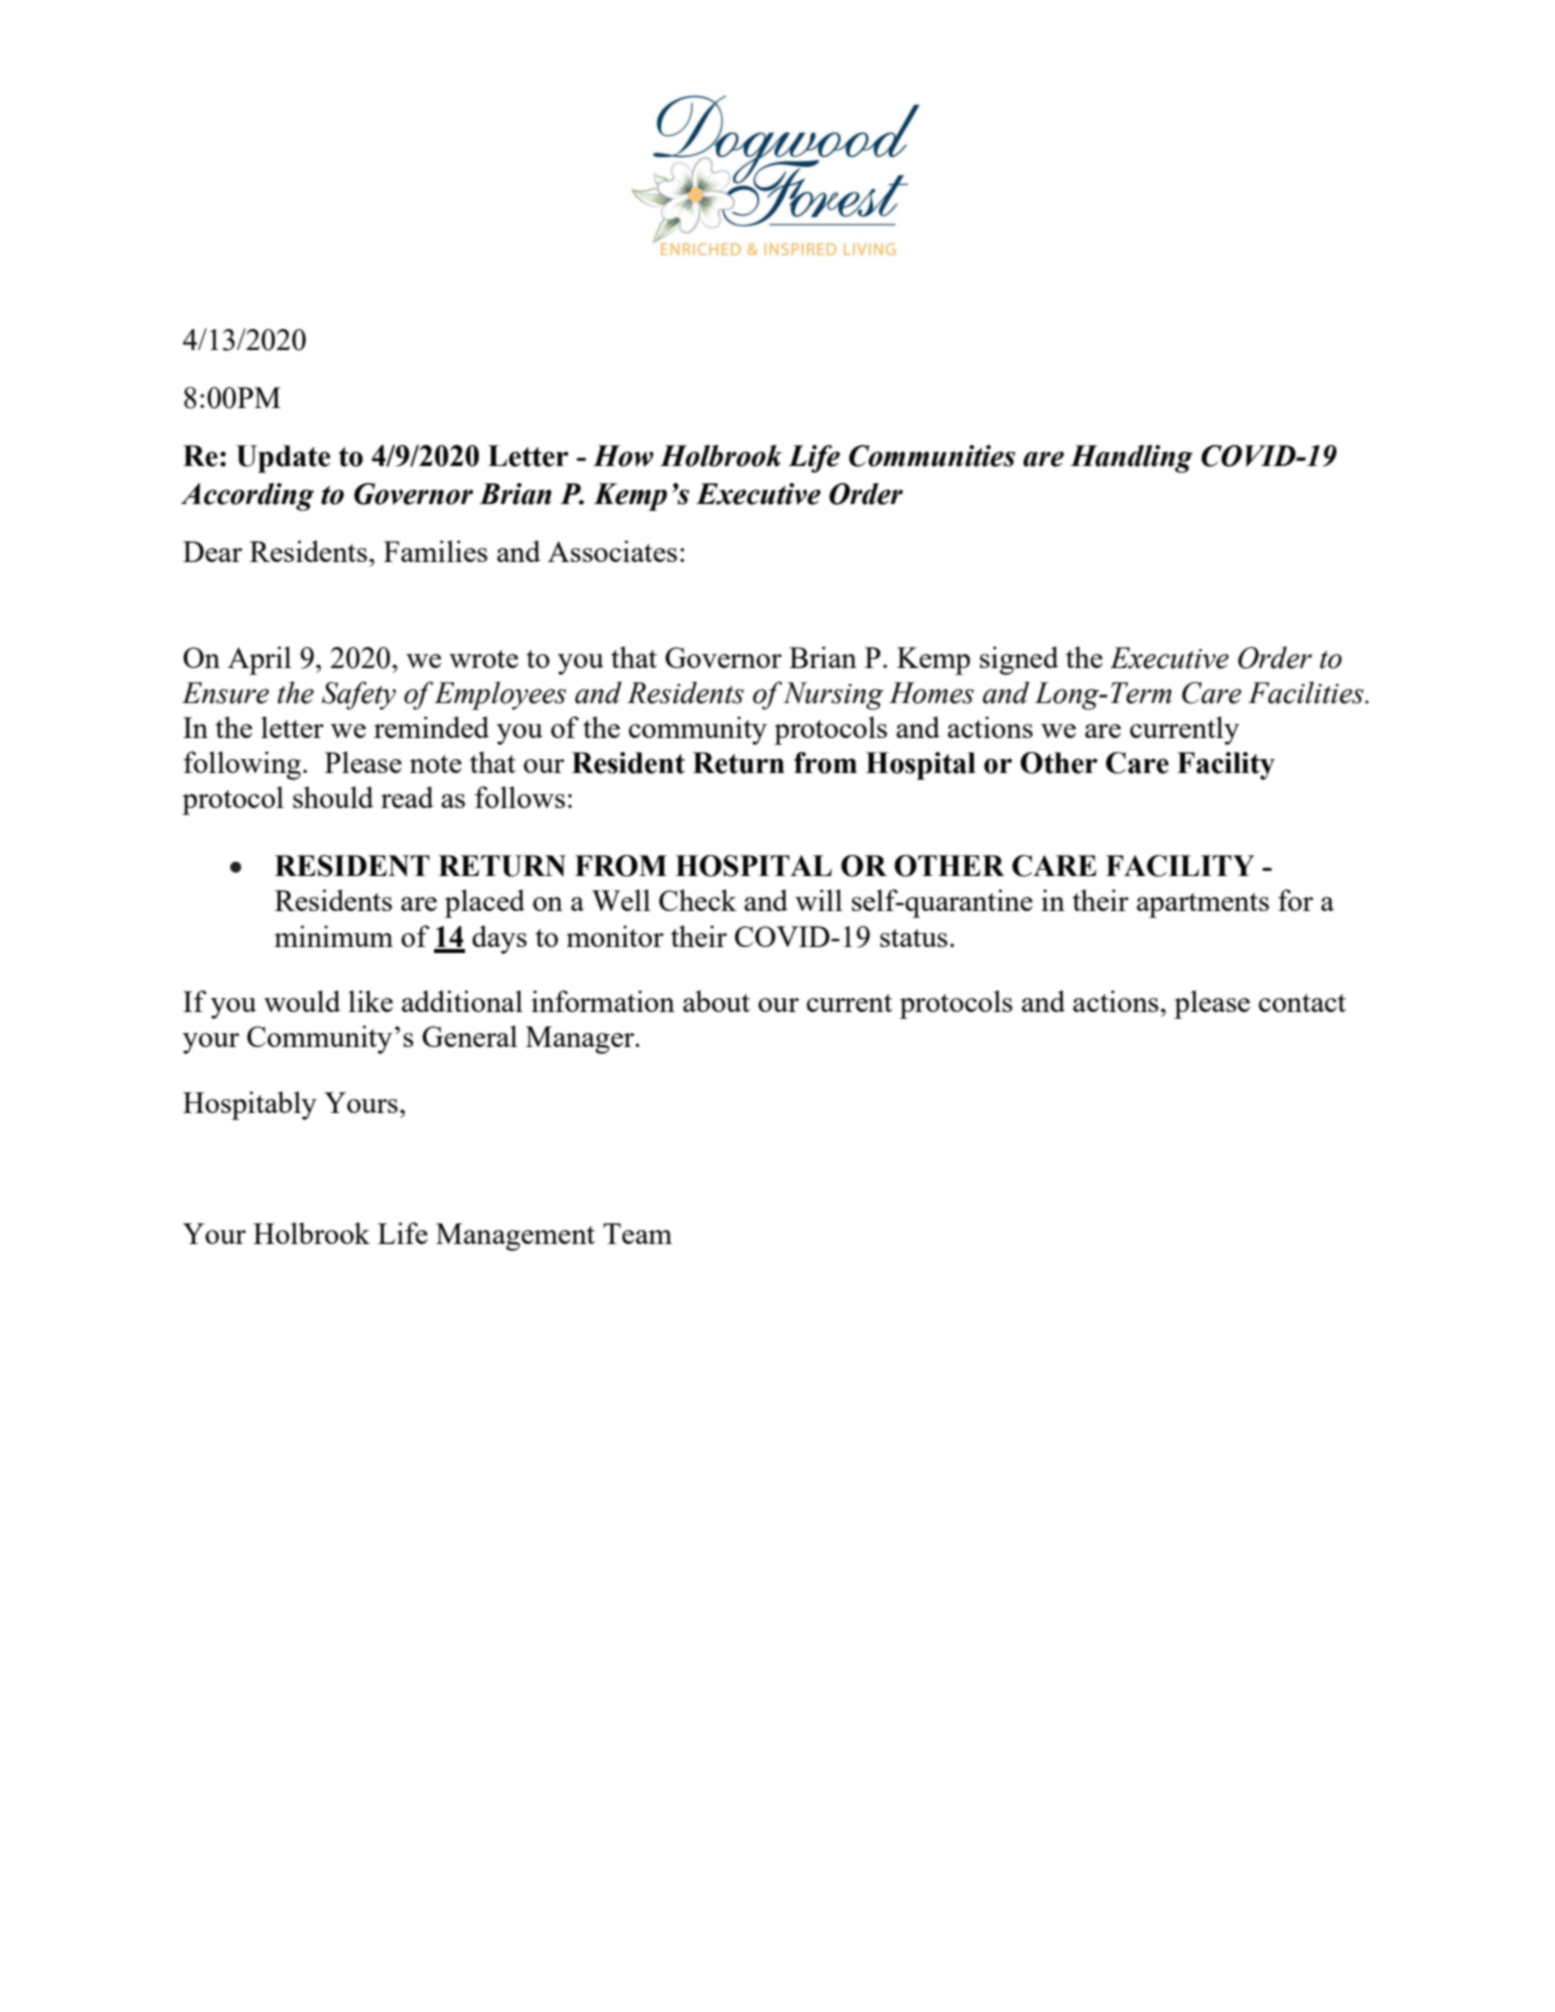 The width and height of the image is (1555, 2012). What do you see at coordinates (334, 936) in the image?
I see `minimum` at bounding box center [334, 936].
